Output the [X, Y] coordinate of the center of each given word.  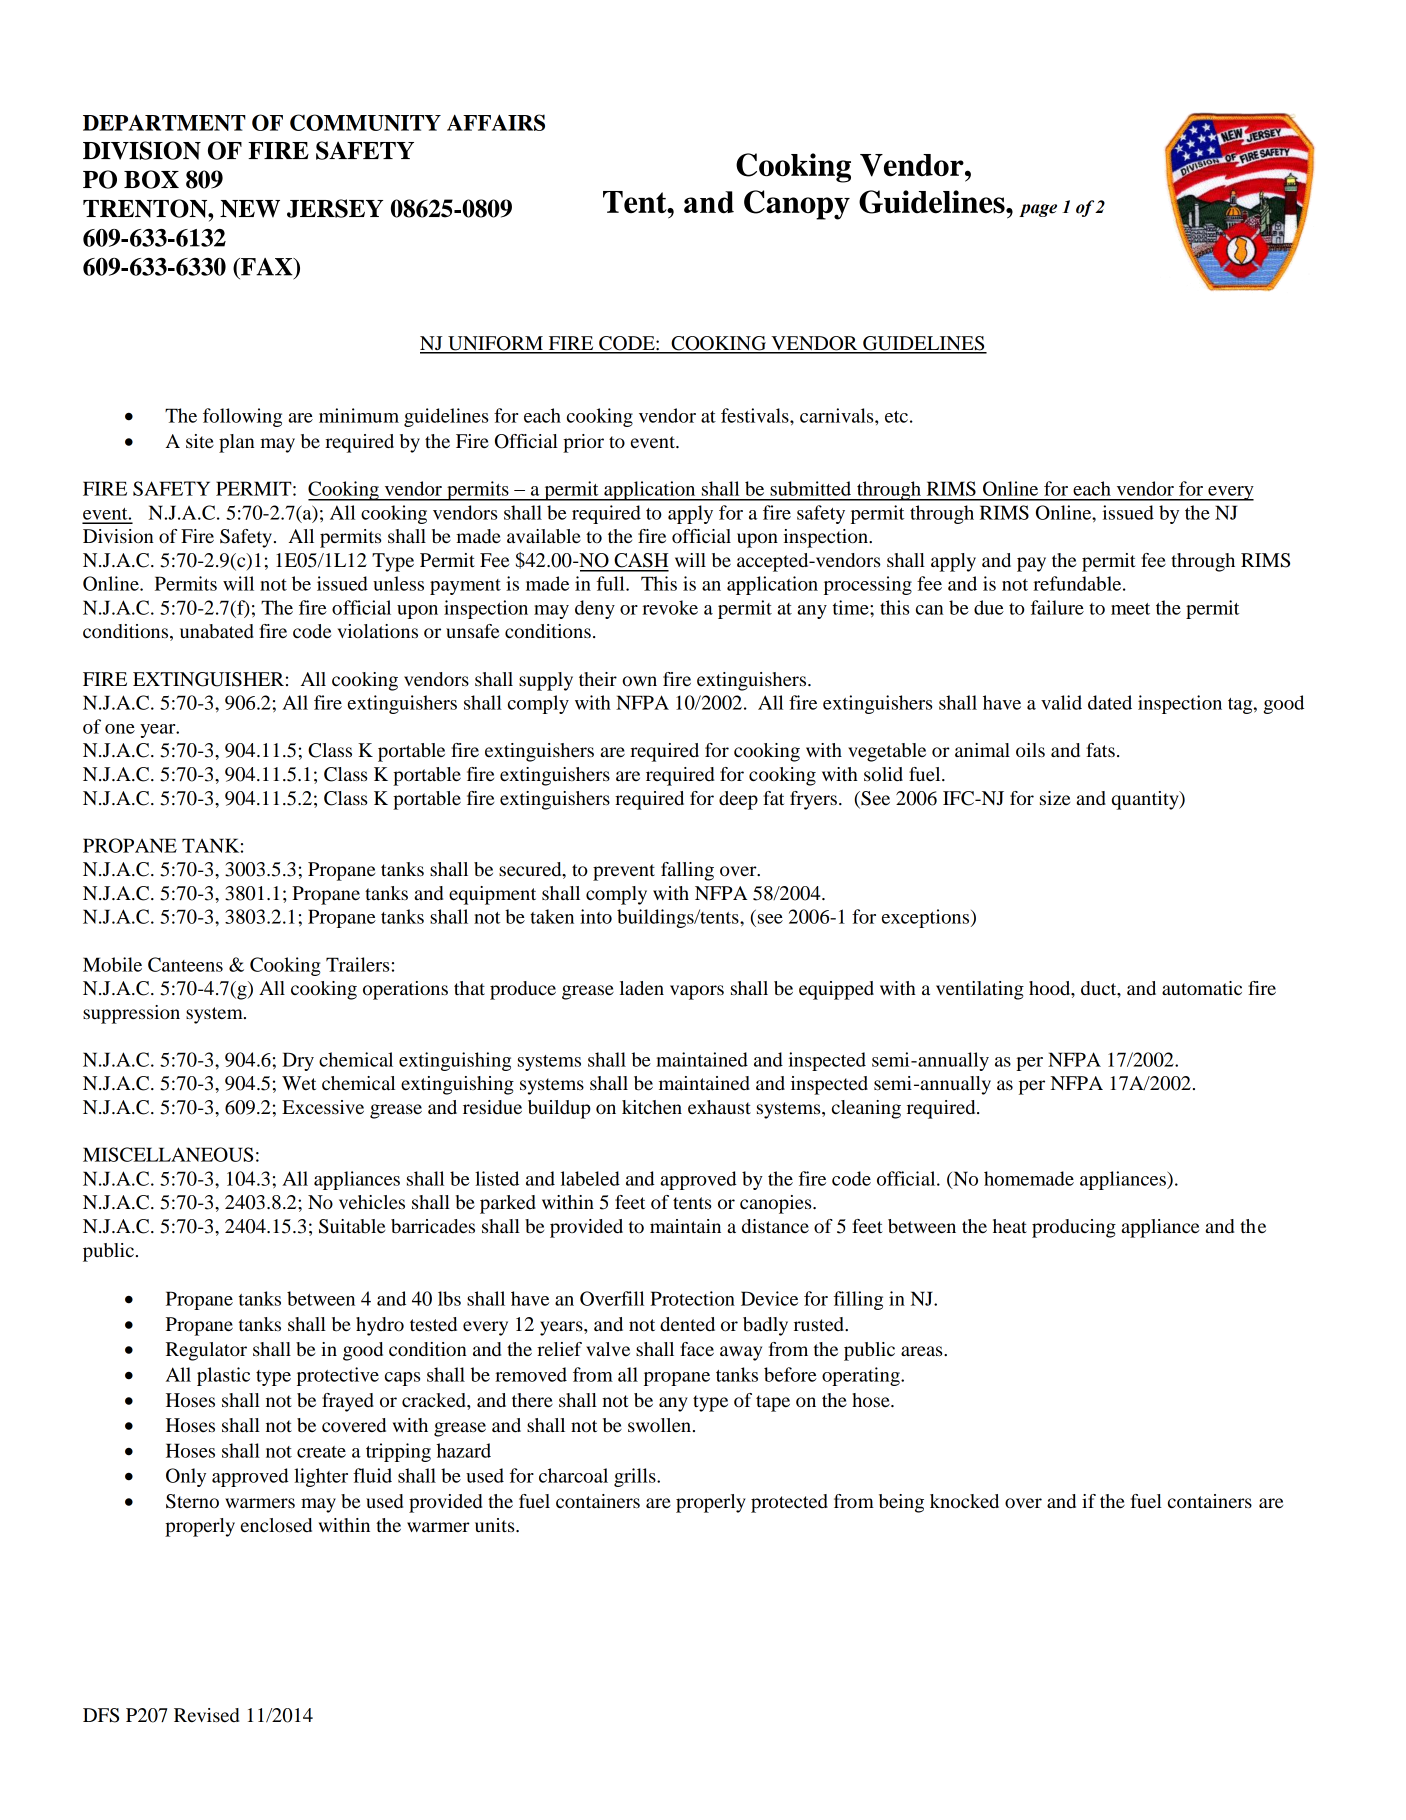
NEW [250, 209]
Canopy [797, 205]
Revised [206, 1715]
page [1038, 210]
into [596, 916]
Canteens [185, 964]
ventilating [980, 990]
